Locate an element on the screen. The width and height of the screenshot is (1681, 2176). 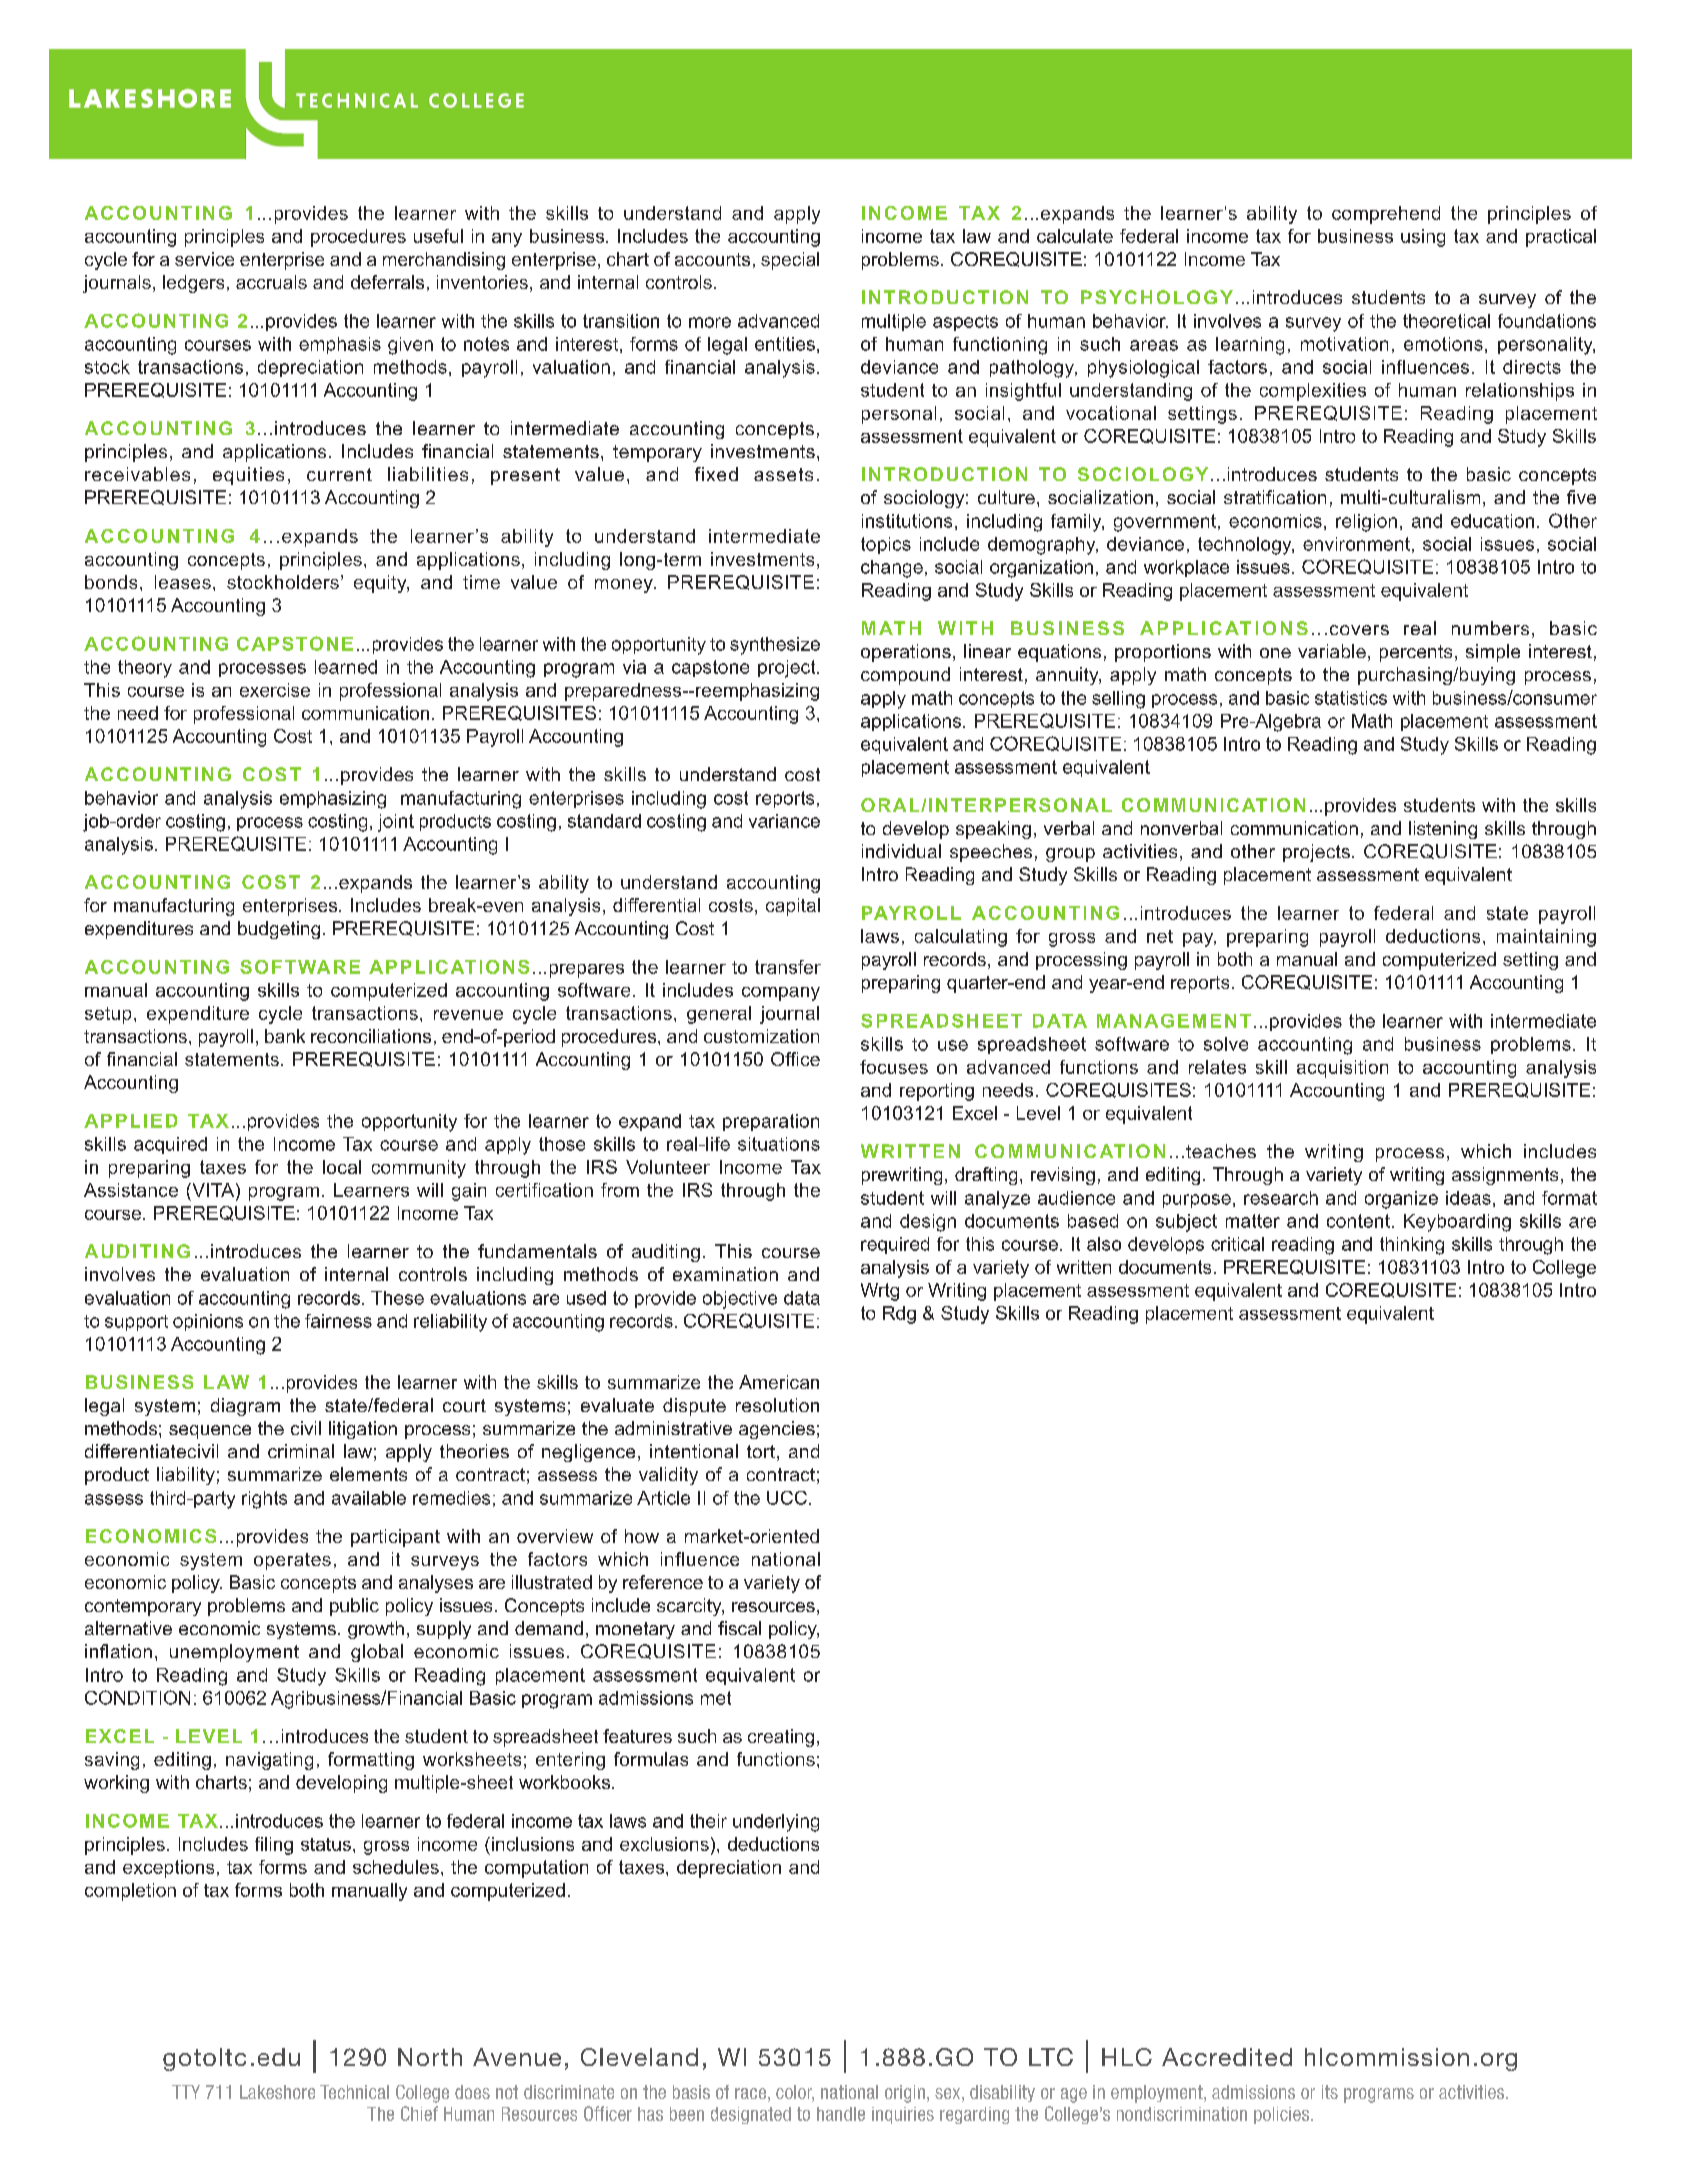
thinking is located at coordinates (1412, 1246).
